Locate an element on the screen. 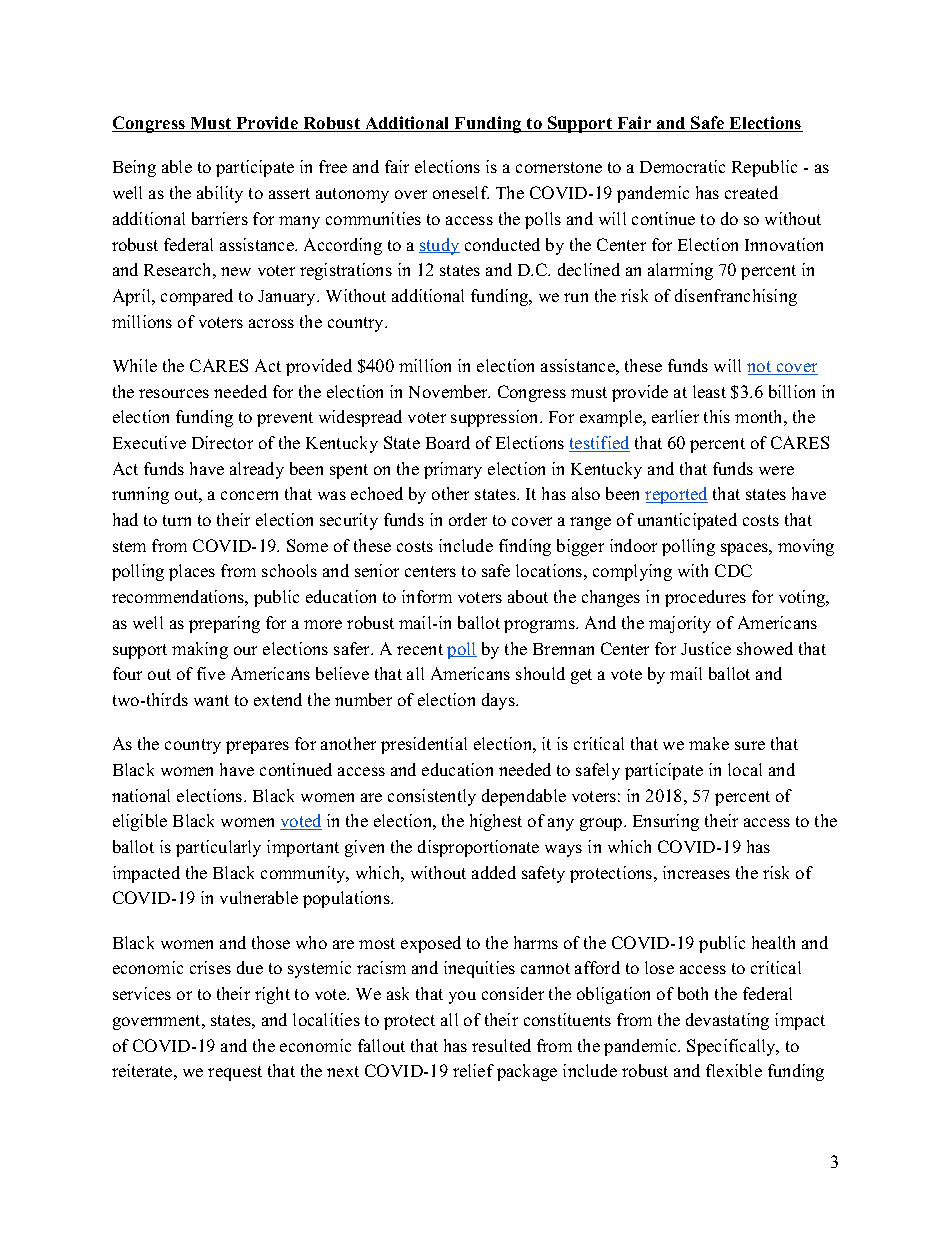 The width and height of the screenshot is (952, 1233). barriers is located at coordinates (220, 218).
